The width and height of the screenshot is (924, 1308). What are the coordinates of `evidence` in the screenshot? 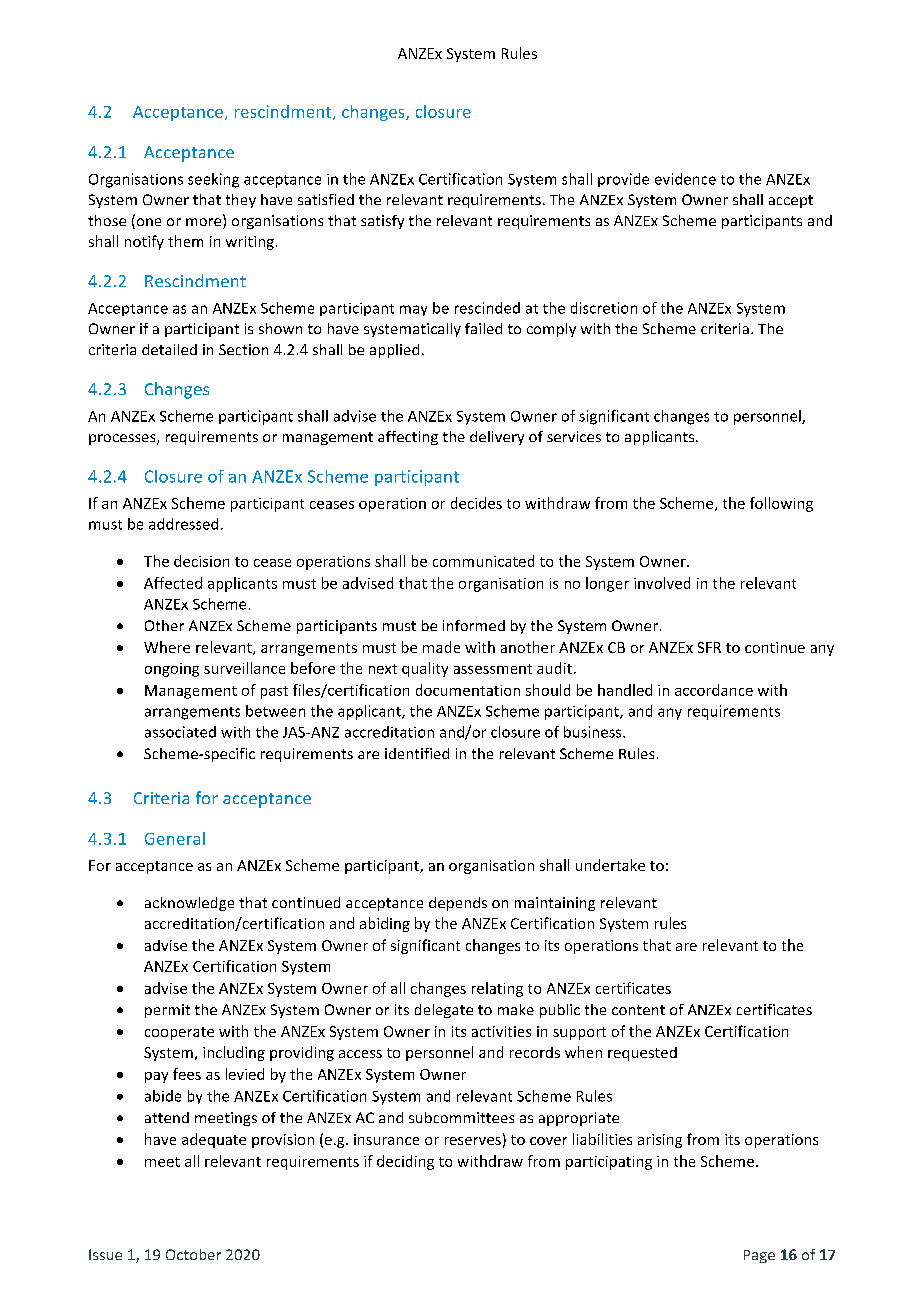 It's located at (685, 179).
